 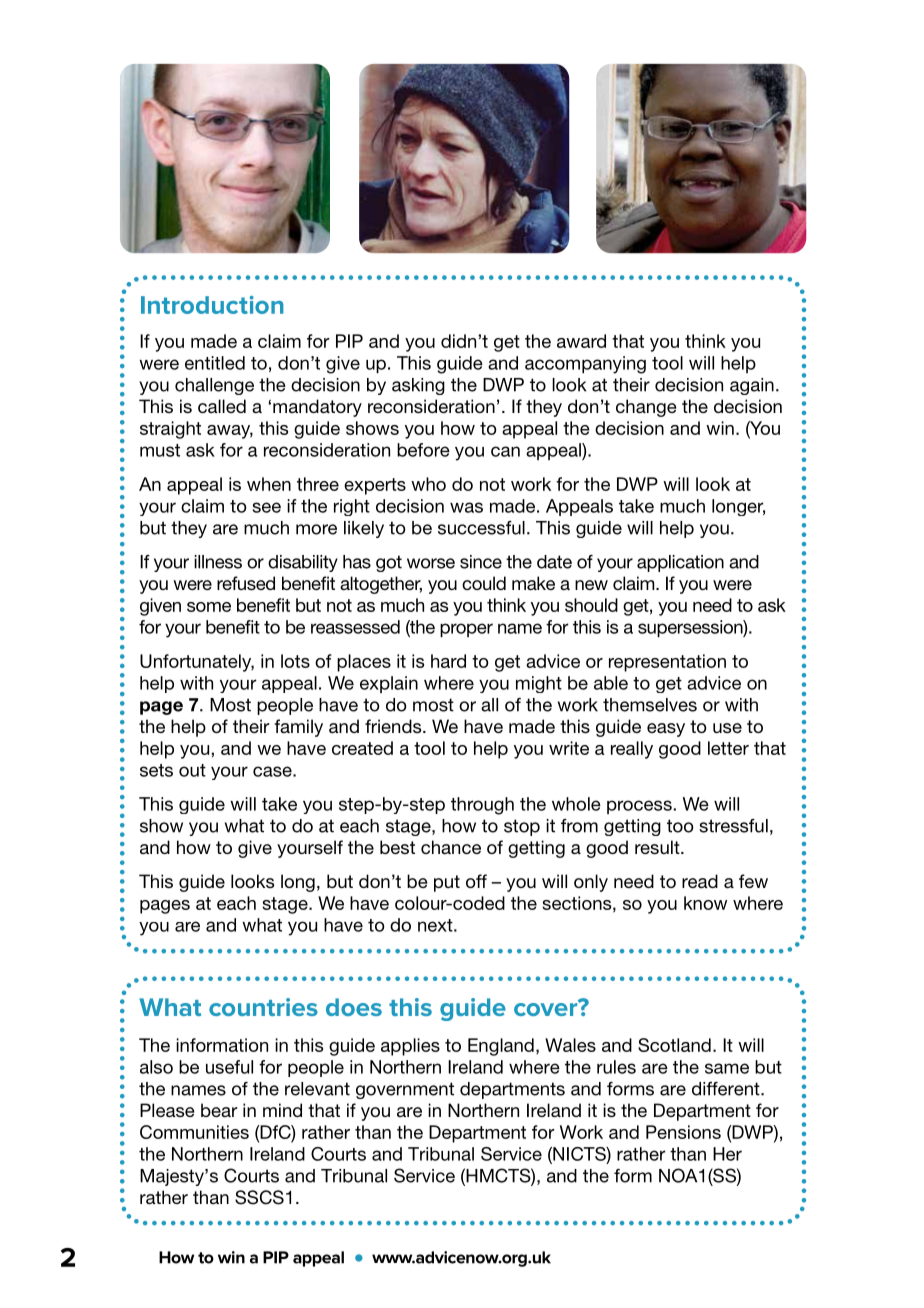 I want to click on refused, so click(x=246, y=583).
